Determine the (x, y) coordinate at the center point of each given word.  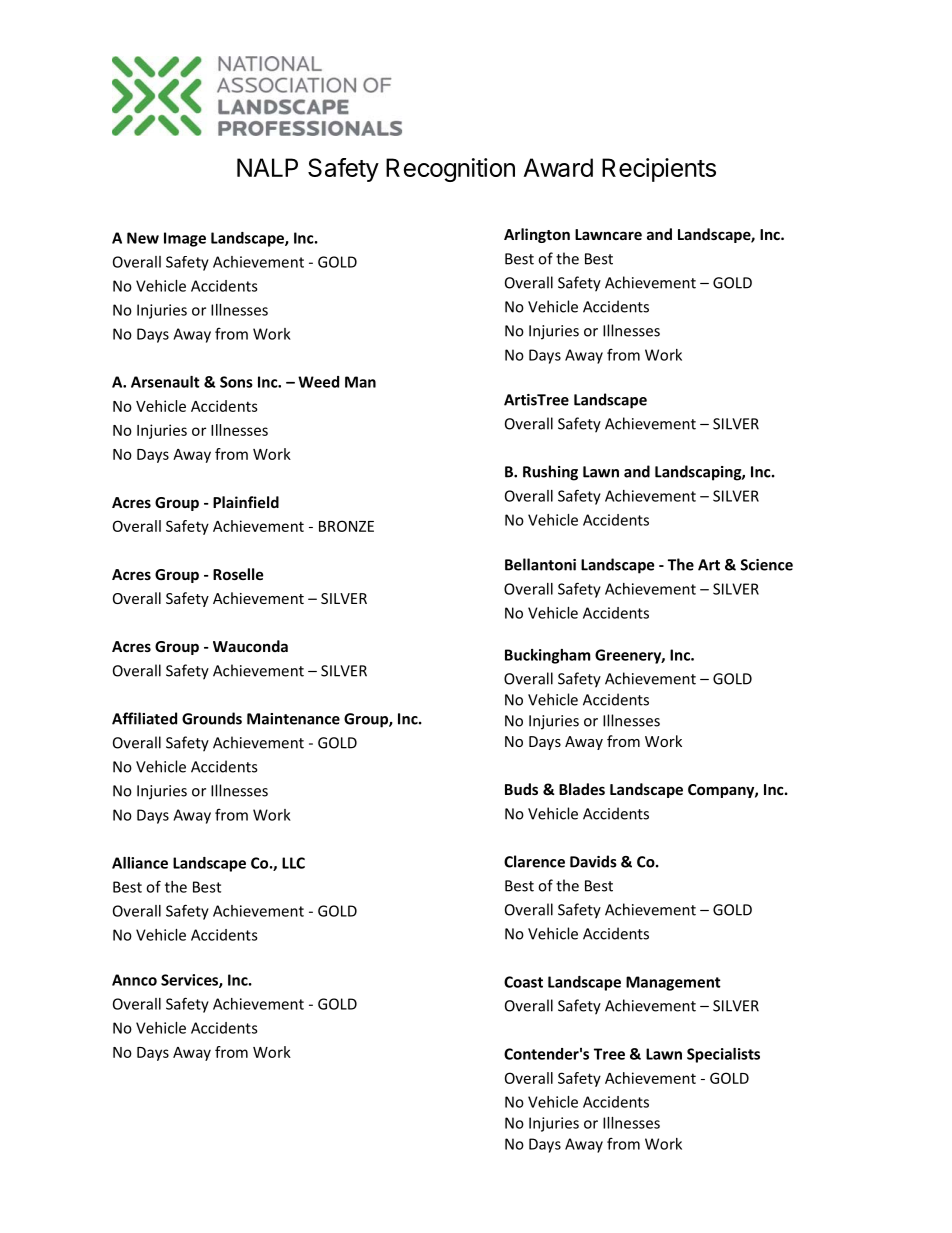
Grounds (212, 718)
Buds (521, 789)
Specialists (723, 1055)
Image (185, 239)
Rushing (550, 473)
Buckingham (548, 656)
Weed (318, 382)
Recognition (450, 170)
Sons (236, 382)
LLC (293, 863)
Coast (523, 982)
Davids (593, 861)
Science (766, 565)
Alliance (140, 863)
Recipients (659, 170)
